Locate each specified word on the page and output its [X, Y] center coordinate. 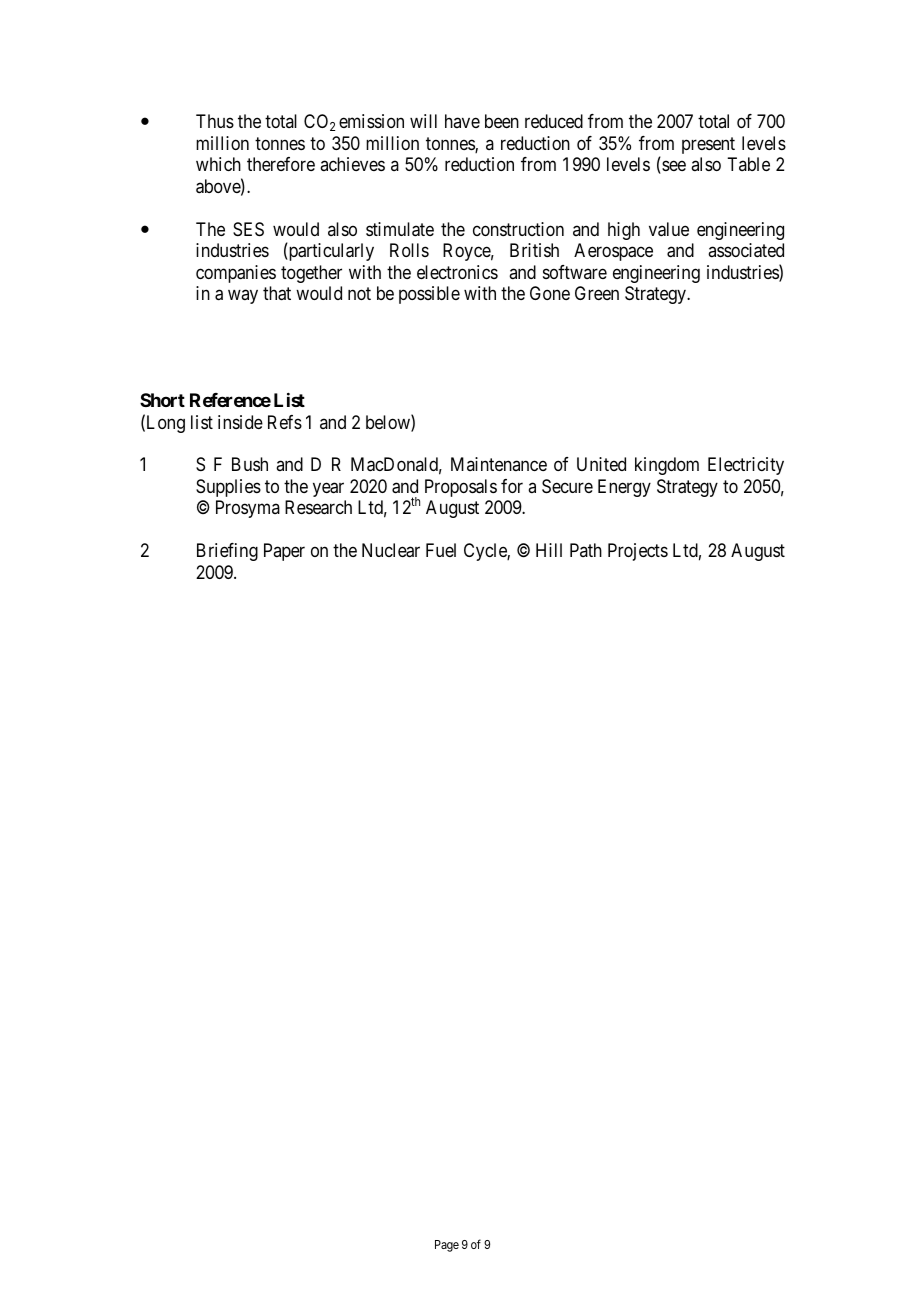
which [218, 164]
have [462, 121]
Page [447, 1246]
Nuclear [391, 550]
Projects [638, 552]
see [673, 167]
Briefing [227, 552]
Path [586, 550]
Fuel [441, 550]
